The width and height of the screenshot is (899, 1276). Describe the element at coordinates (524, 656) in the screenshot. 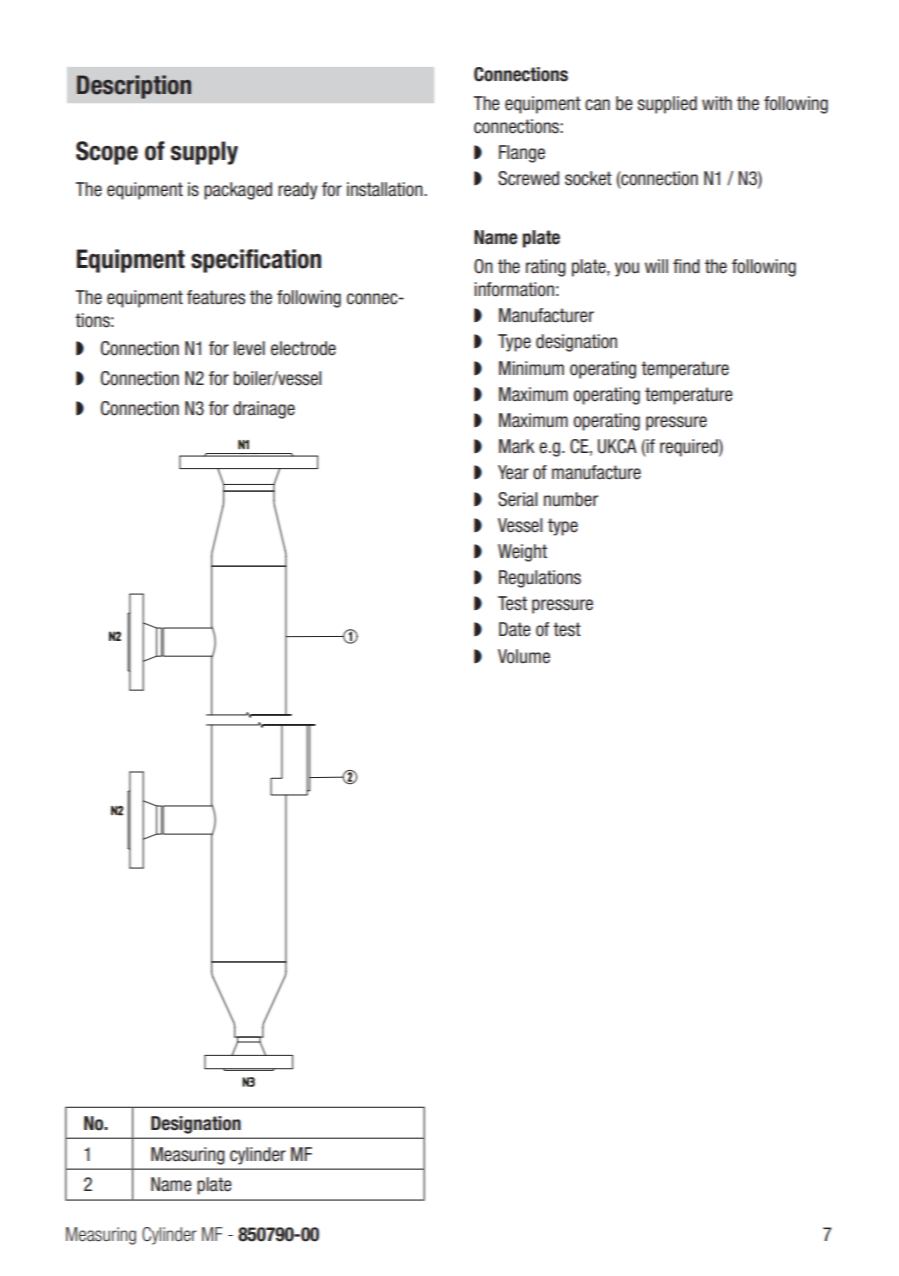

I see `Volume` at that location.
